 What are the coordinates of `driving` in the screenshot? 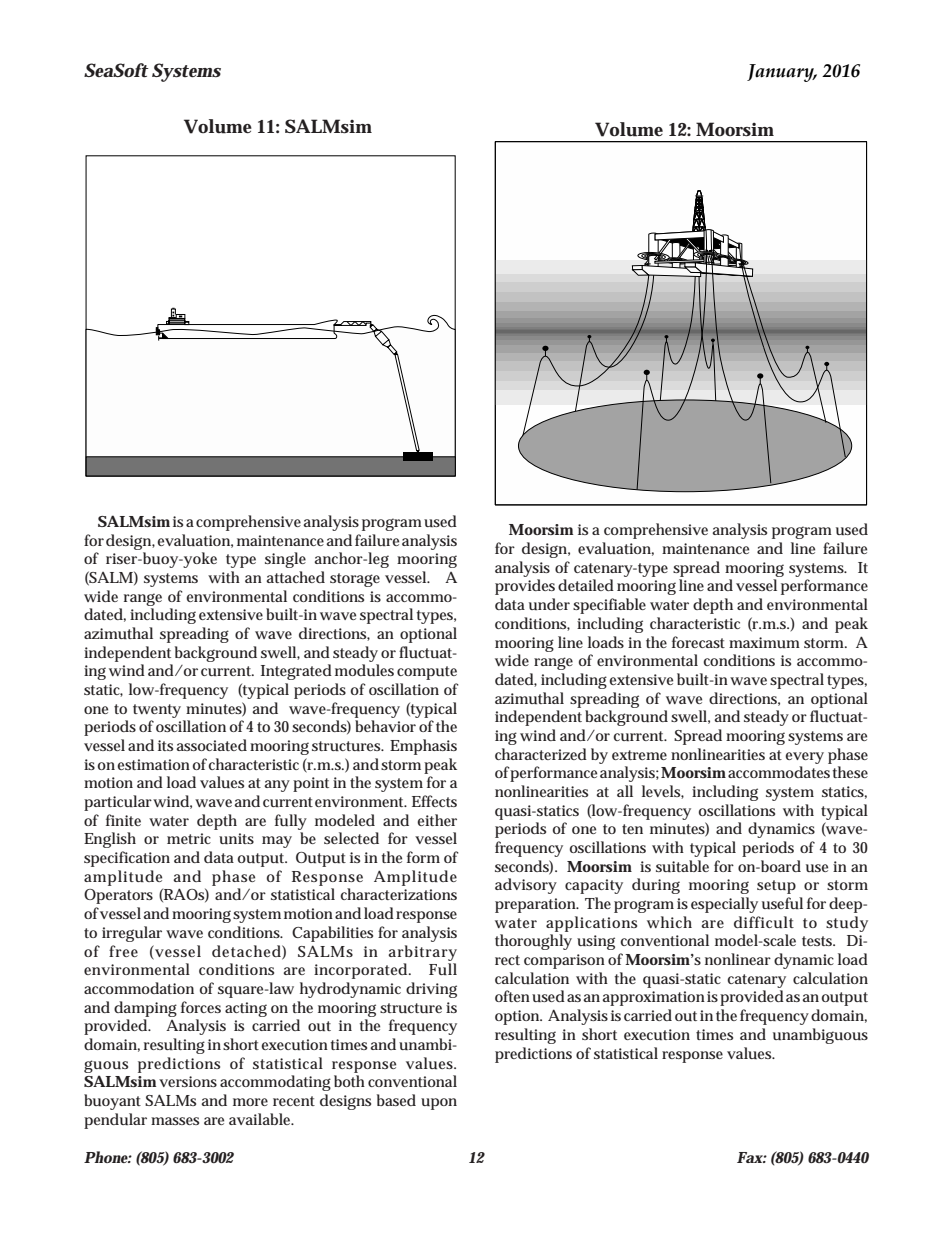 It's located at (431, 990).
